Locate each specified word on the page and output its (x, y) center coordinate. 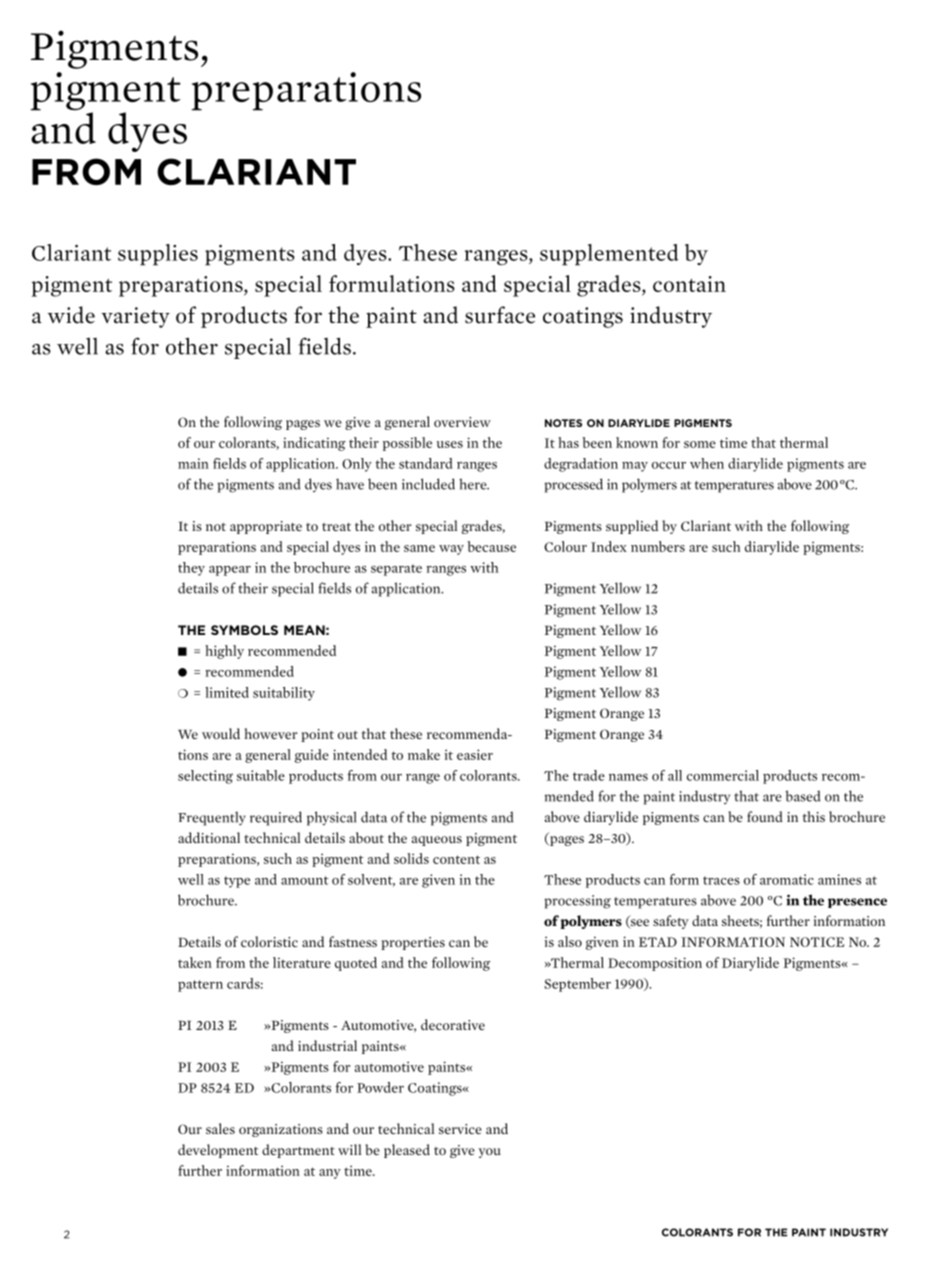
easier (475, 754)
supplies (158, 255)
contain (689, 284)
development (218, 1151)
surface (500, 315)
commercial (723, 775)
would (221, 733)
